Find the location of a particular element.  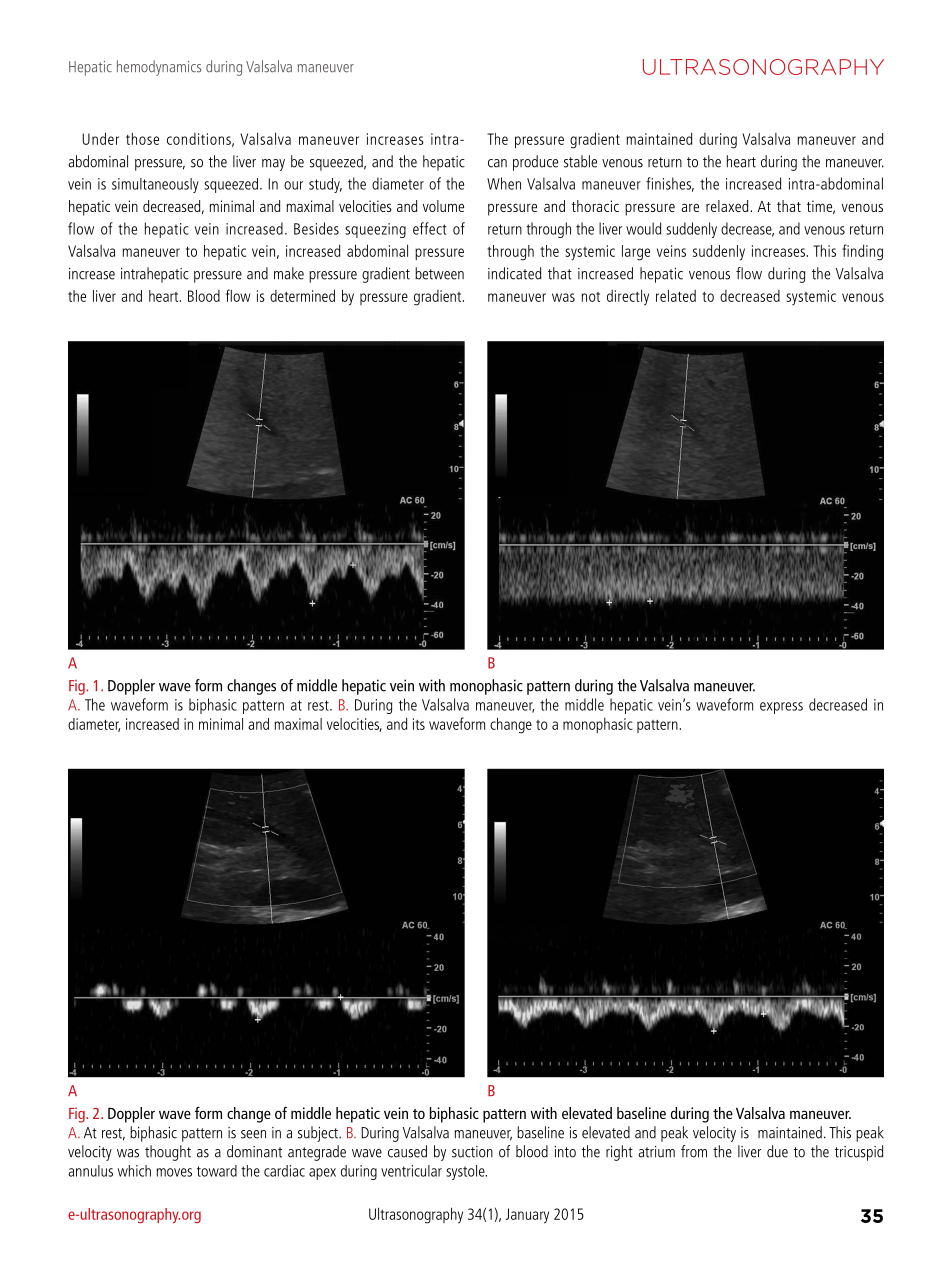

systole is located at coordinates (466, 1172).
